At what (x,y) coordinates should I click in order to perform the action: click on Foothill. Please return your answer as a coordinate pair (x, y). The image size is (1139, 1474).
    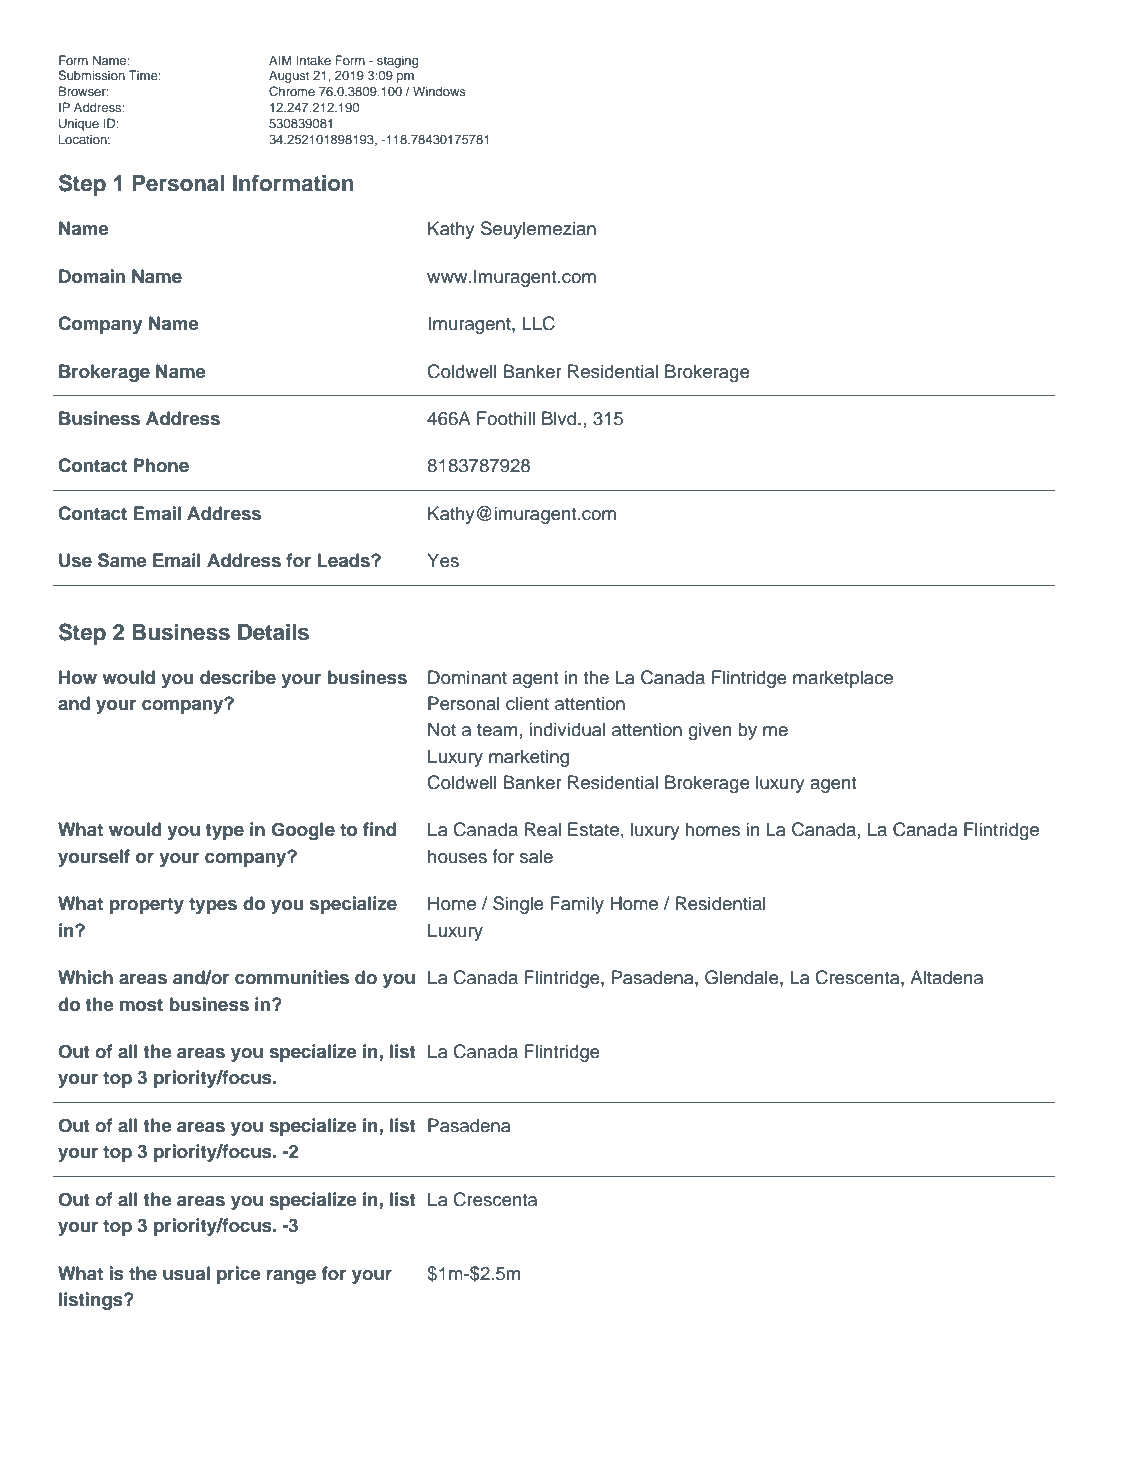
    Looking at the image, I should click on (506, 418).
